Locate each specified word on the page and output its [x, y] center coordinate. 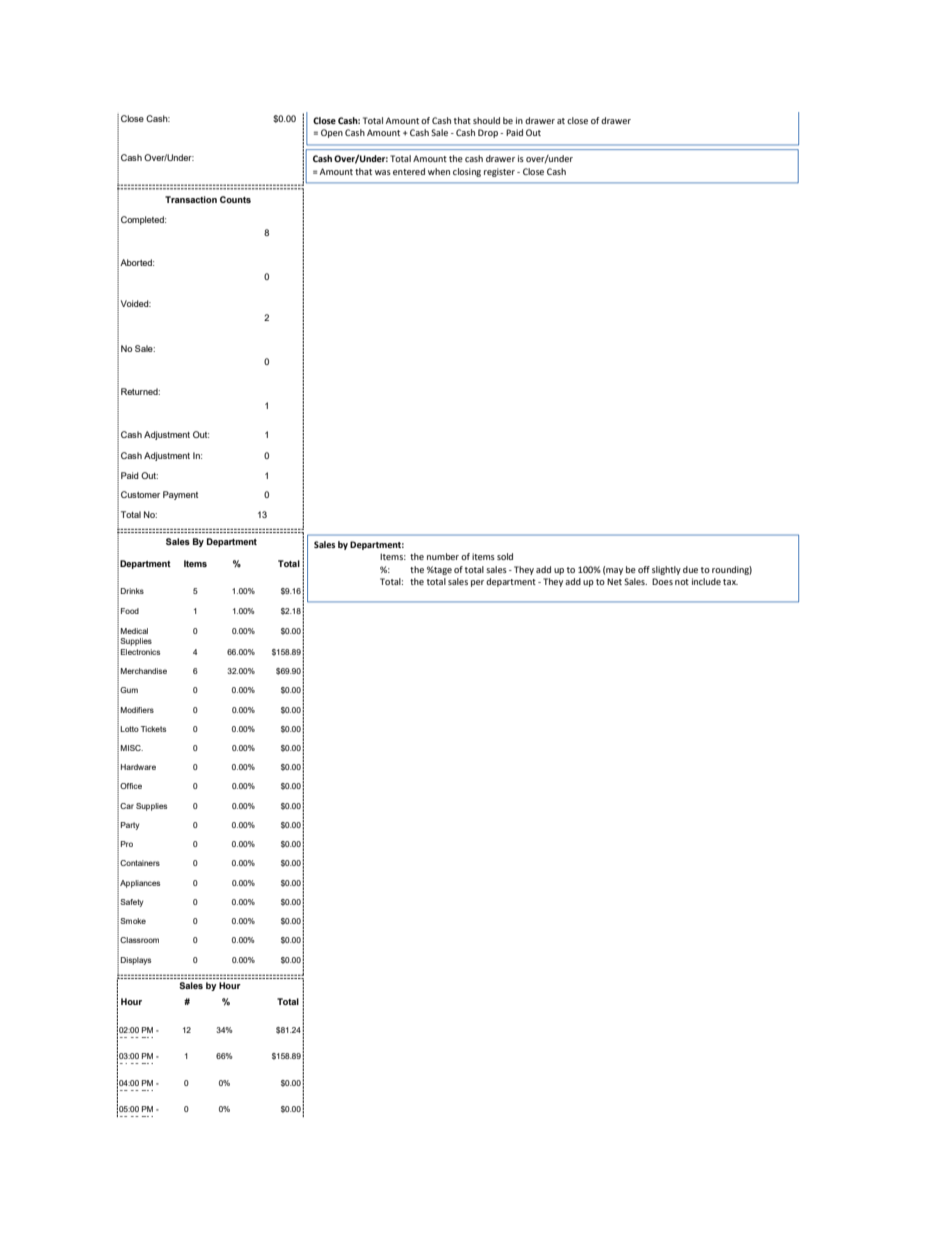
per [477, 583]
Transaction [191, 199]
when [439, 171]
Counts [235, 199]
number [443, 556]
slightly [666, 570]
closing [467, 172]
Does [662, 581]
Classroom [139, 940]
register [499, 172]
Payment [180, 495]
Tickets [153, 729]
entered [409, 171]
